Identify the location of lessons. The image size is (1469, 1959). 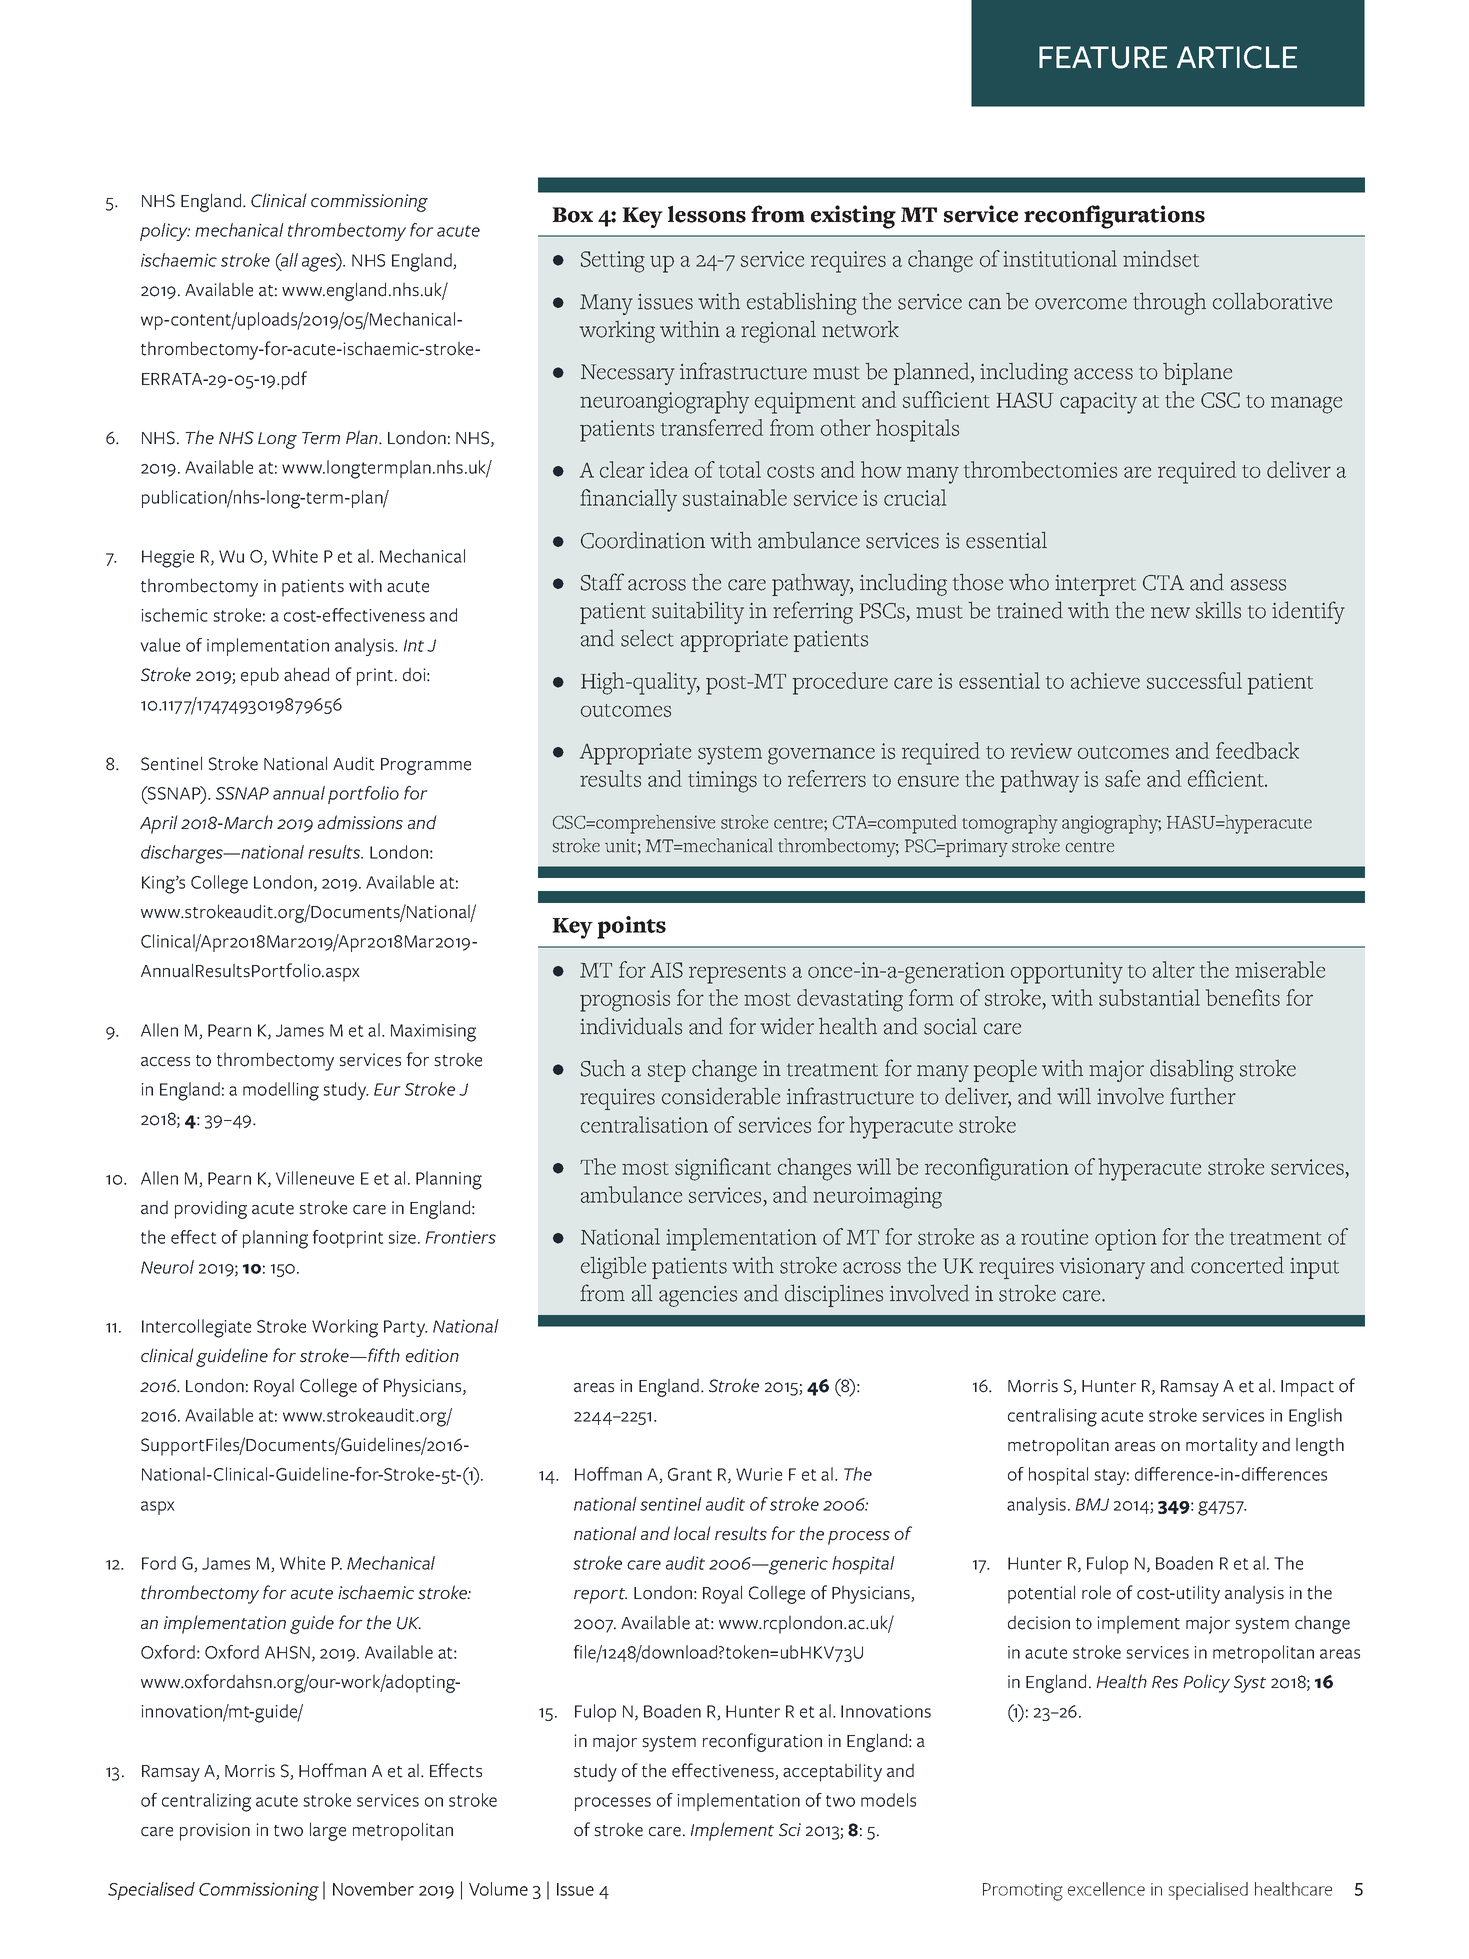
(707, 214).
